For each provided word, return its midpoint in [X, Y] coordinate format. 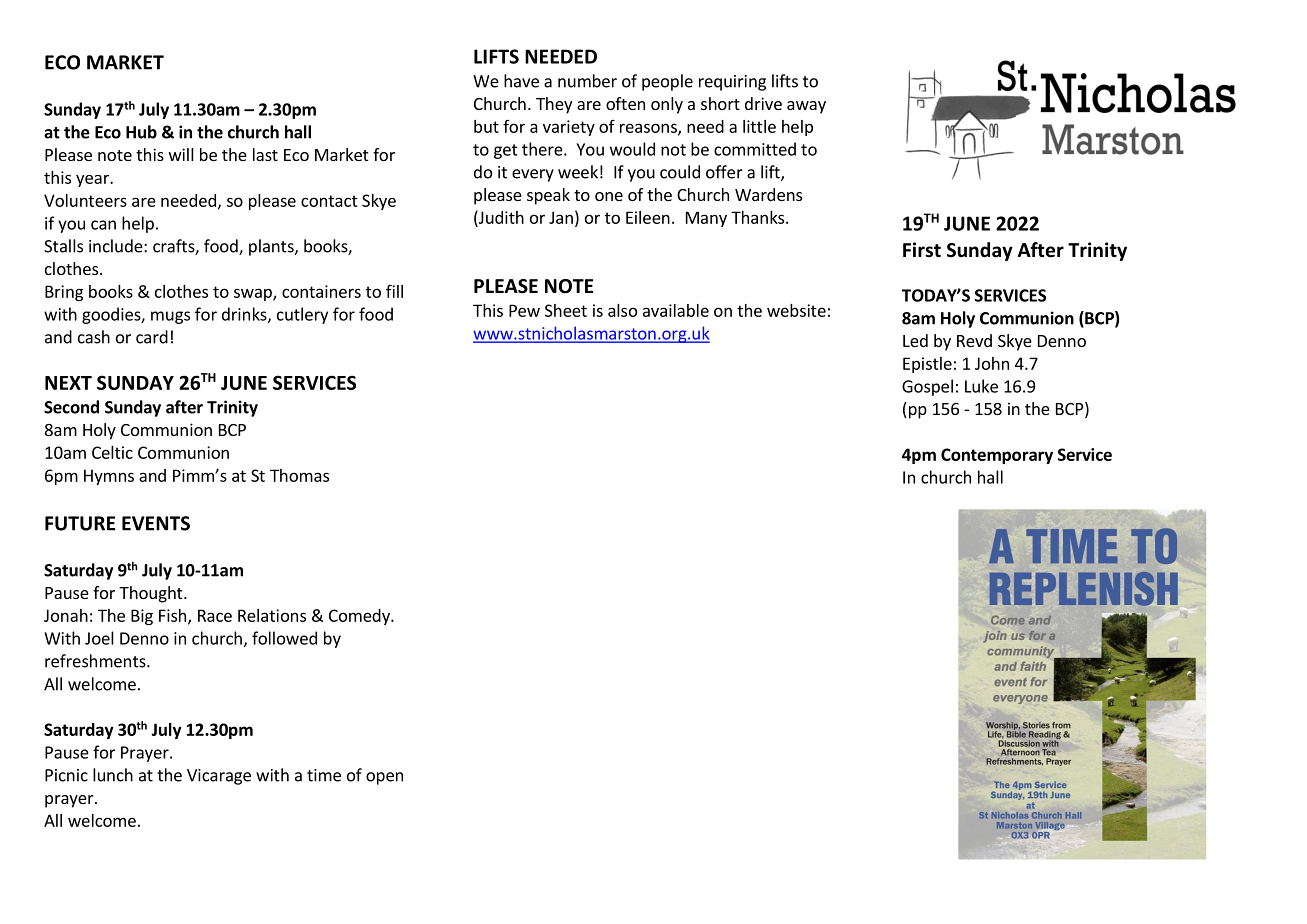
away [806, 107]
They [554, 105]
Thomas [299, 475]
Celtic [112, 452]
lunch [113, 775]
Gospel [927, 387]
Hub [141, 132]
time [324, 775]
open [384, 778]
